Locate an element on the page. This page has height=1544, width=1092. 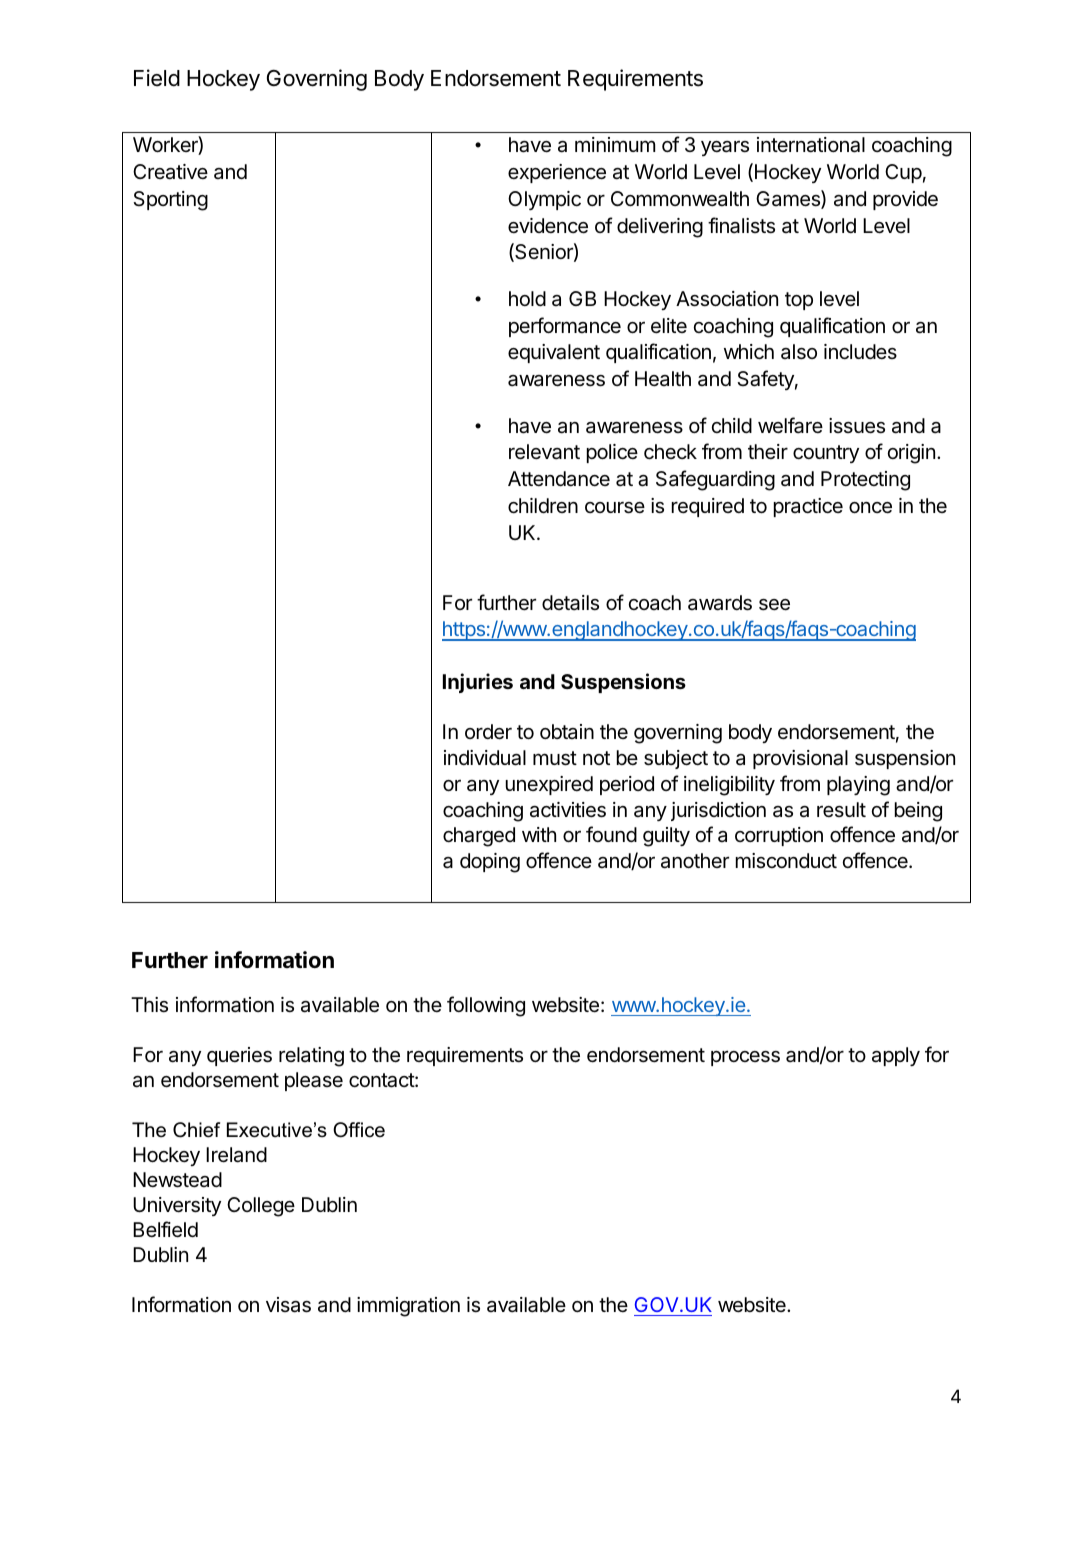
Creative is located at coordinates (170, 172).
